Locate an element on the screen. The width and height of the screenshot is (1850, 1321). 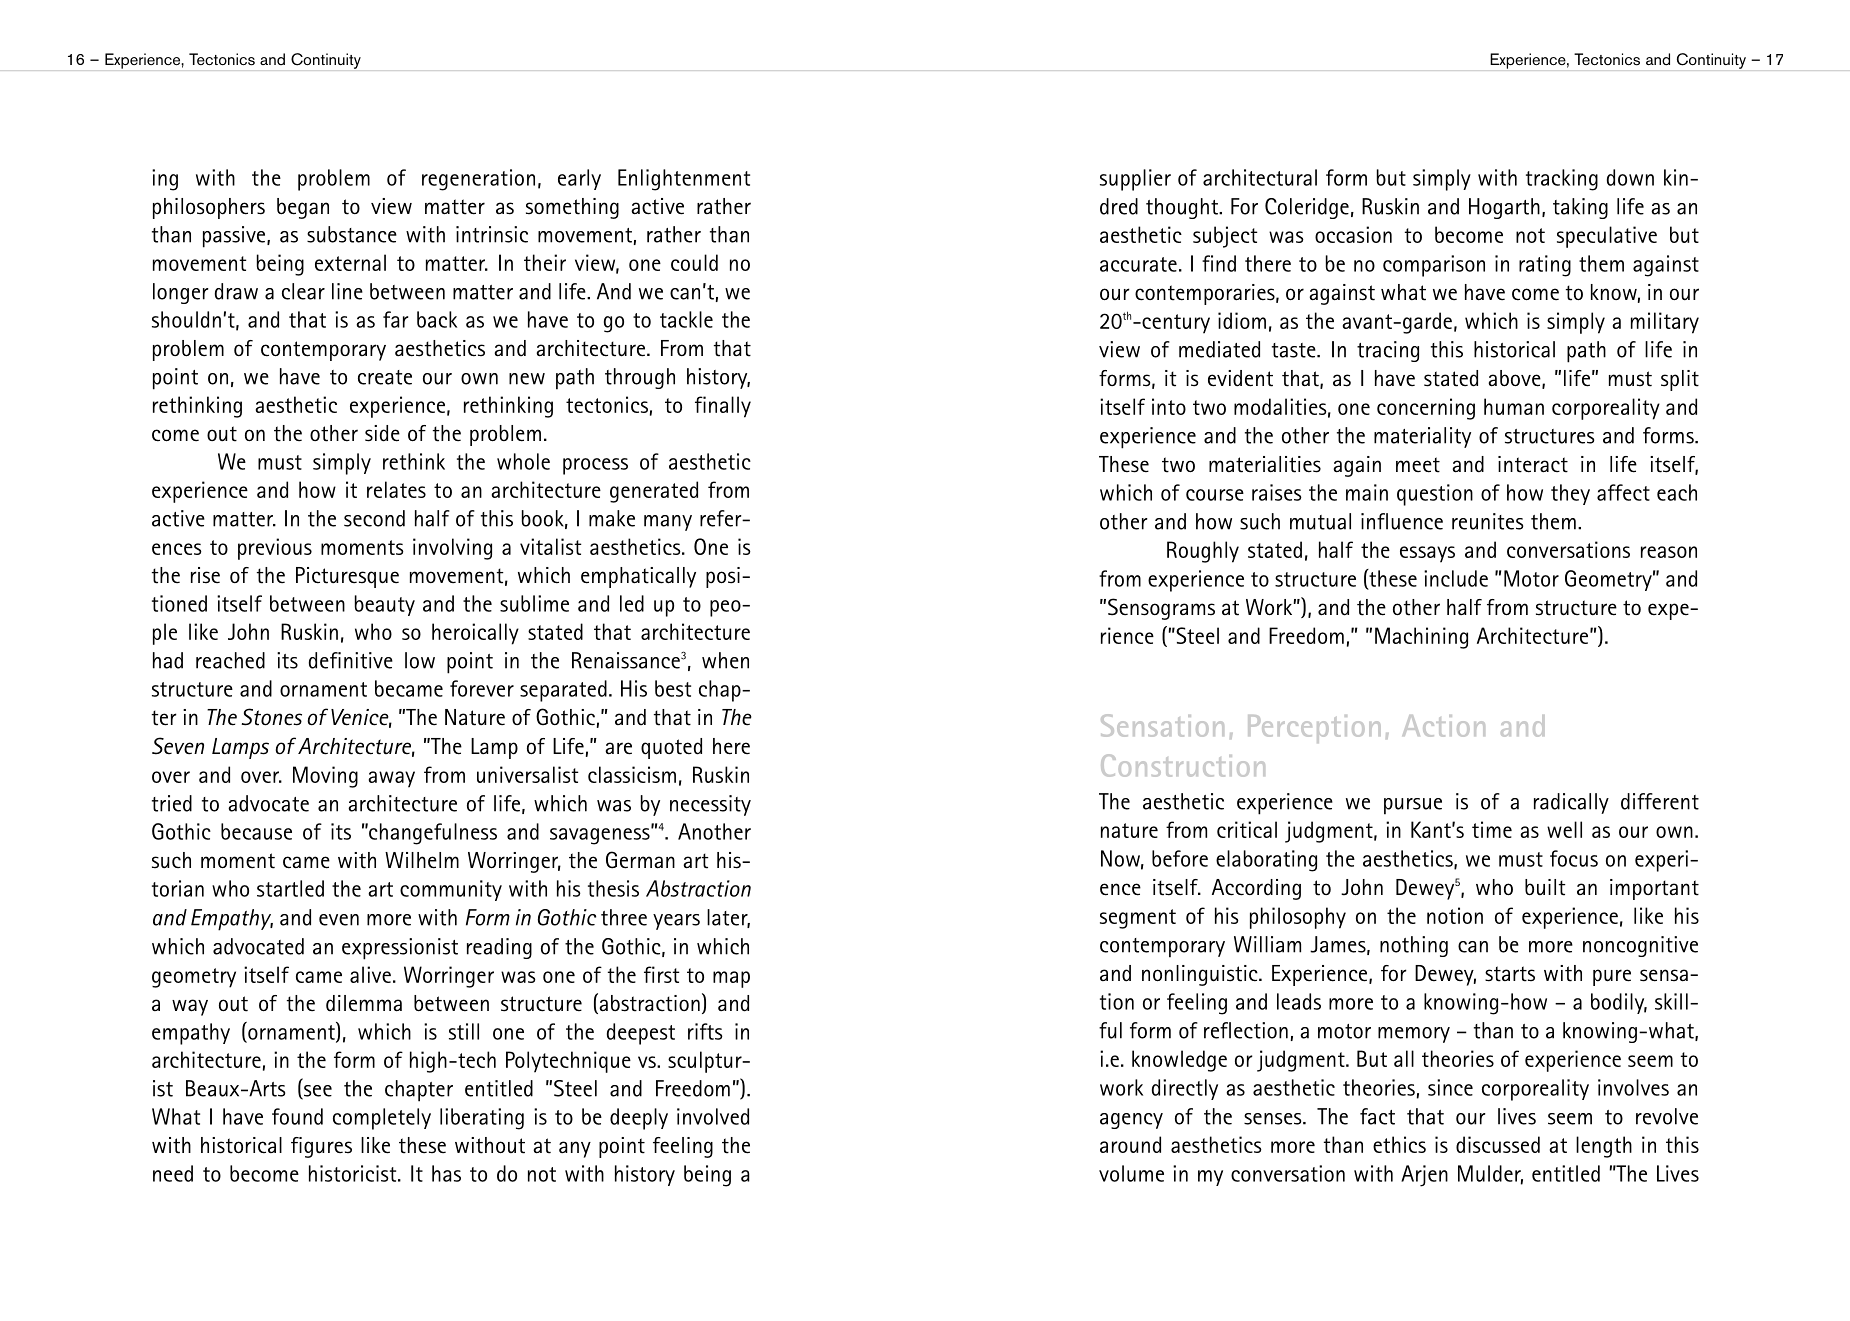
built is located at coordinates (1545, 887).
